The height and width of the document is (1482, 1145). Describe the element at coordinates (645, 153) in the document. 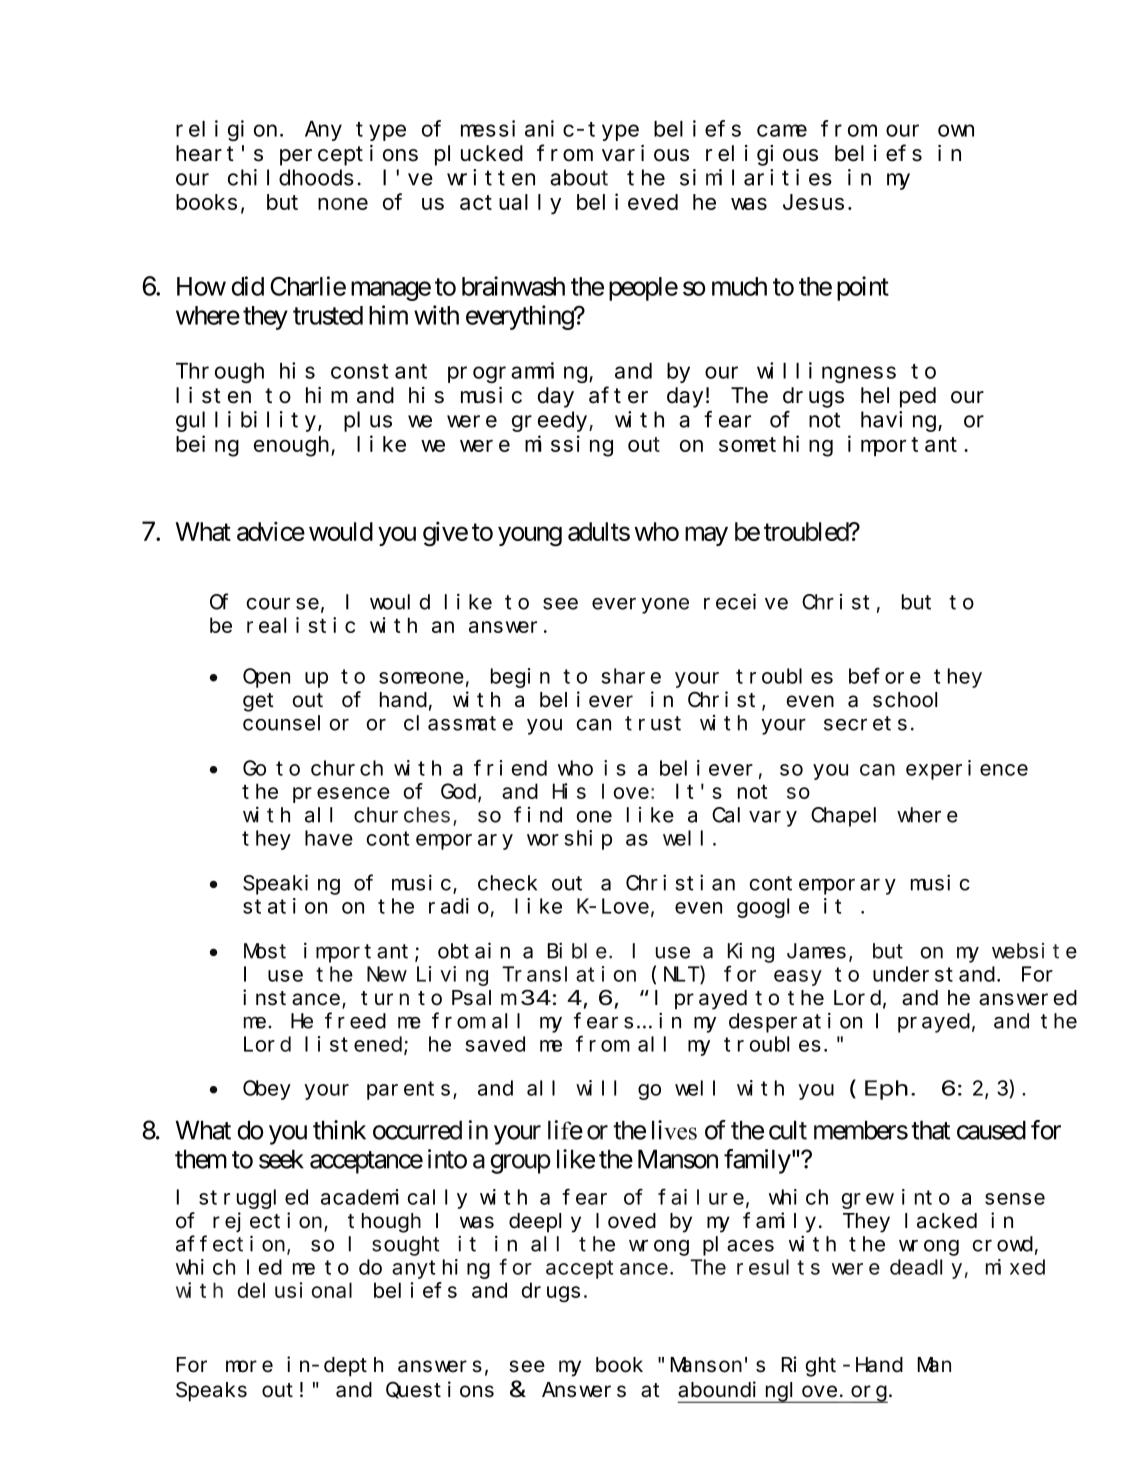

I see `various` at that location.
